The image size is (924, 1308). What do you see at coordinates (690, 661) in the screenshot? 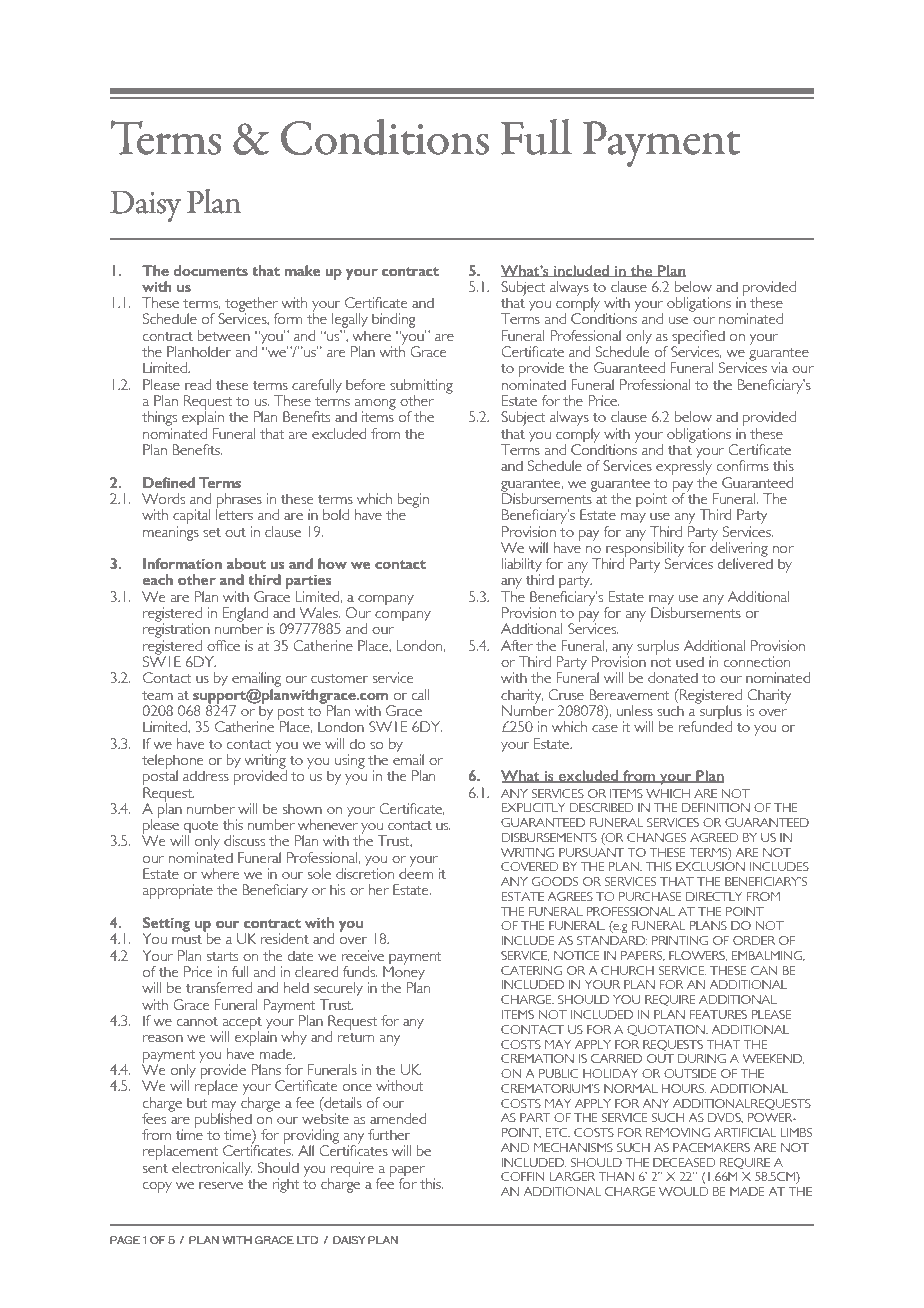
I see `used` at bounding box center [690, 661].
